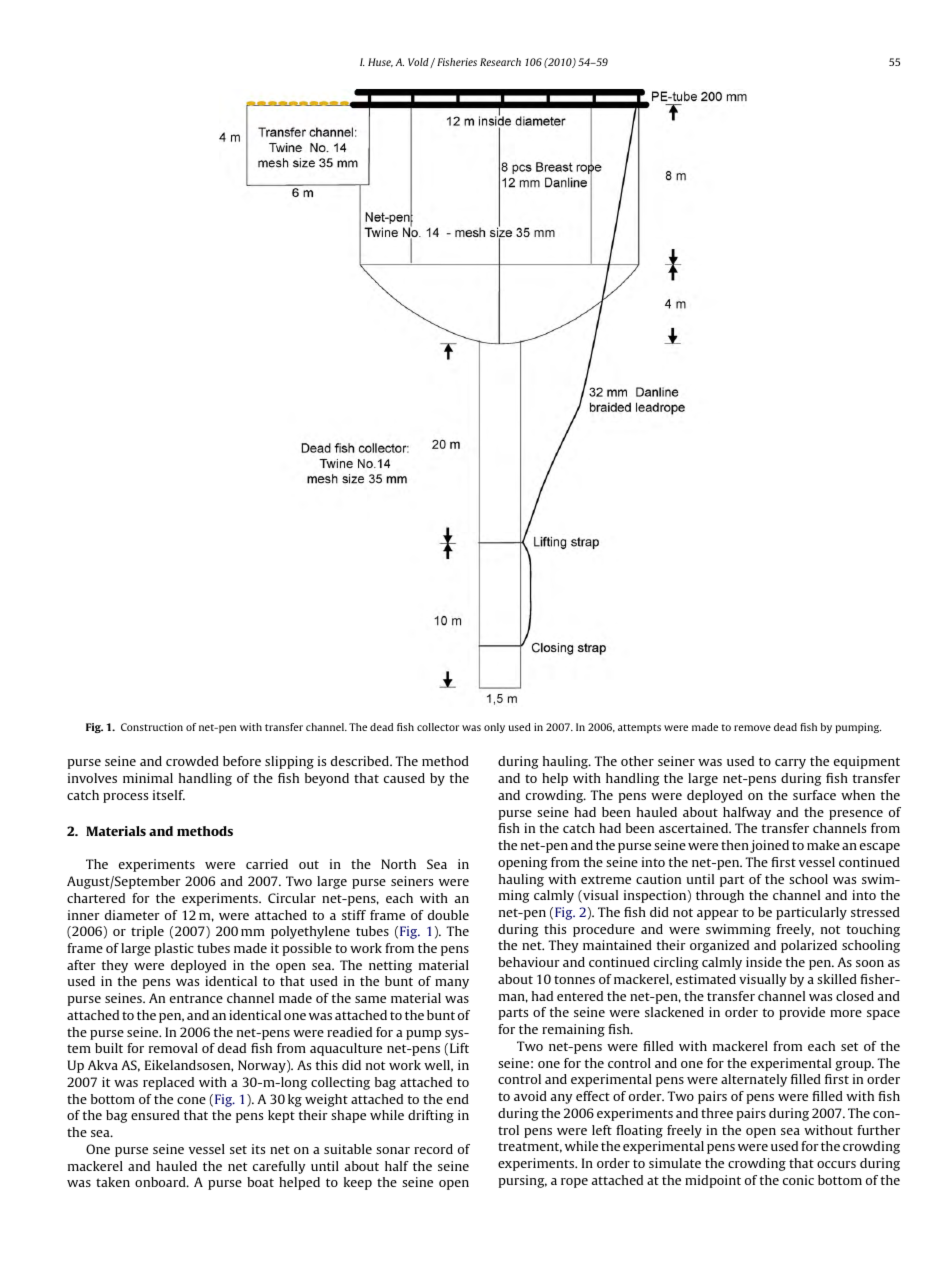 The image size is (952, 1270). I want to click on onboard, so click(161, 1182).
